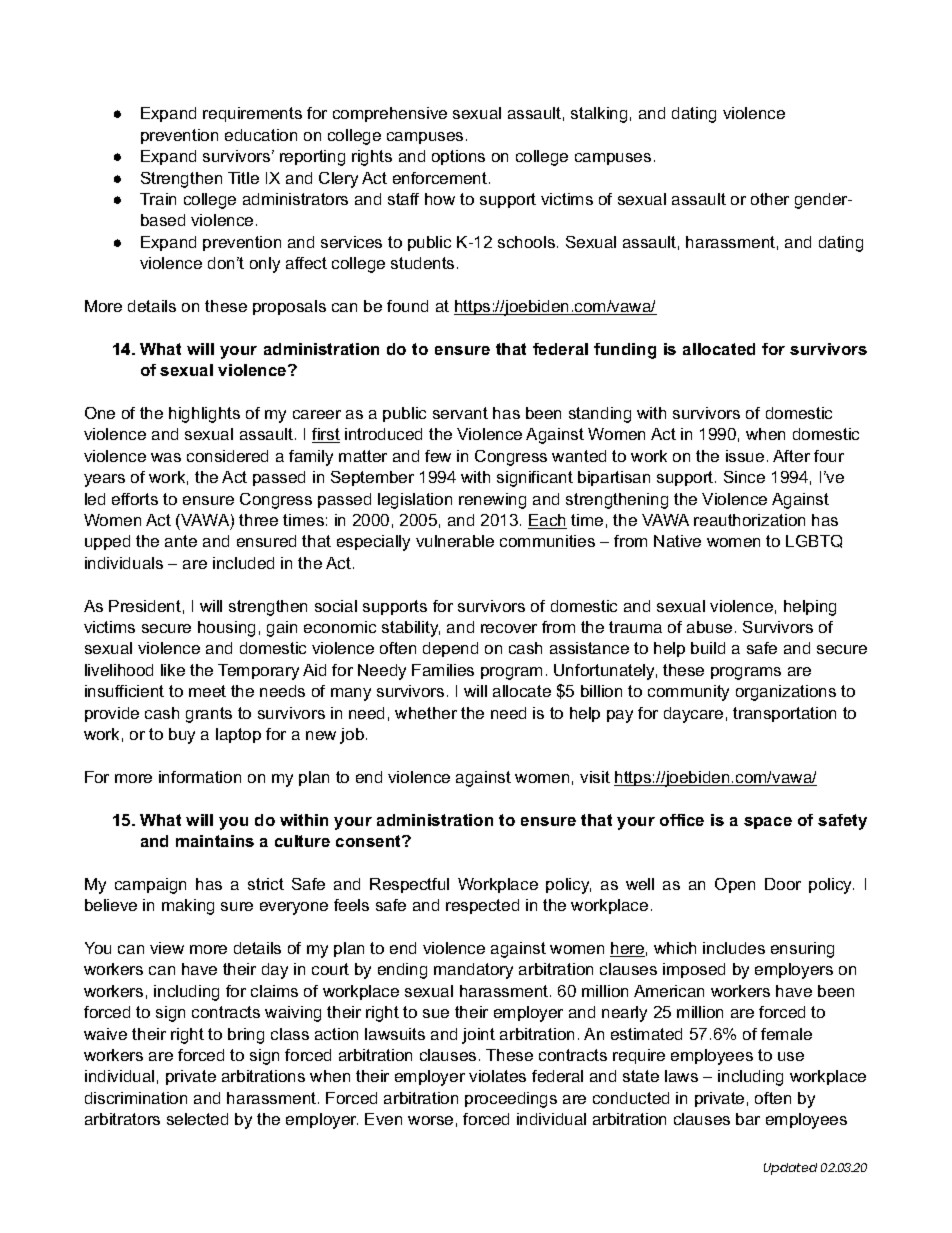 The height and width of the image is (1233, 952). I want to click on information, so click(200, 777).
